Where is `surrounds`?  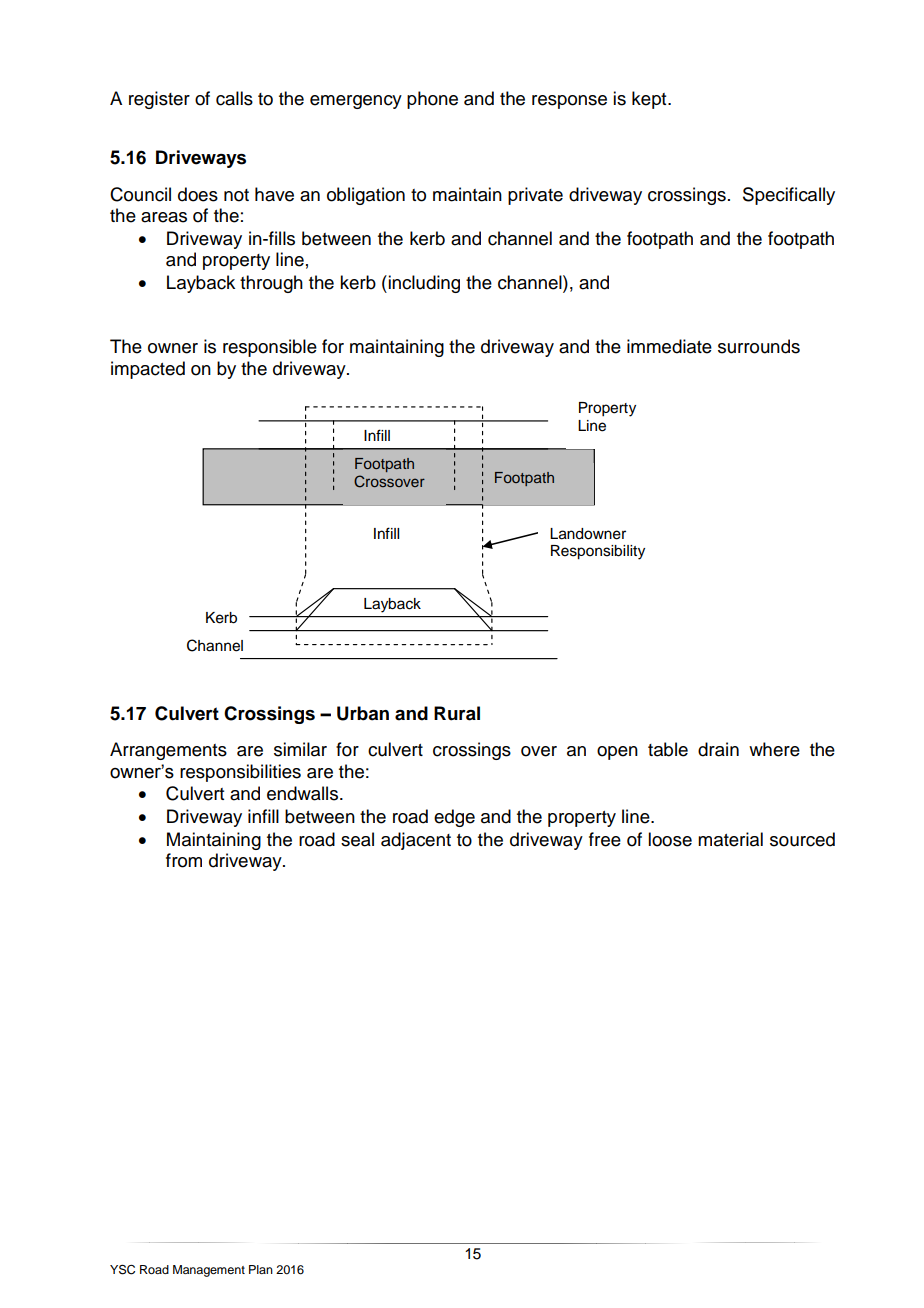
surrounds is located at coordinates (759, 346).
